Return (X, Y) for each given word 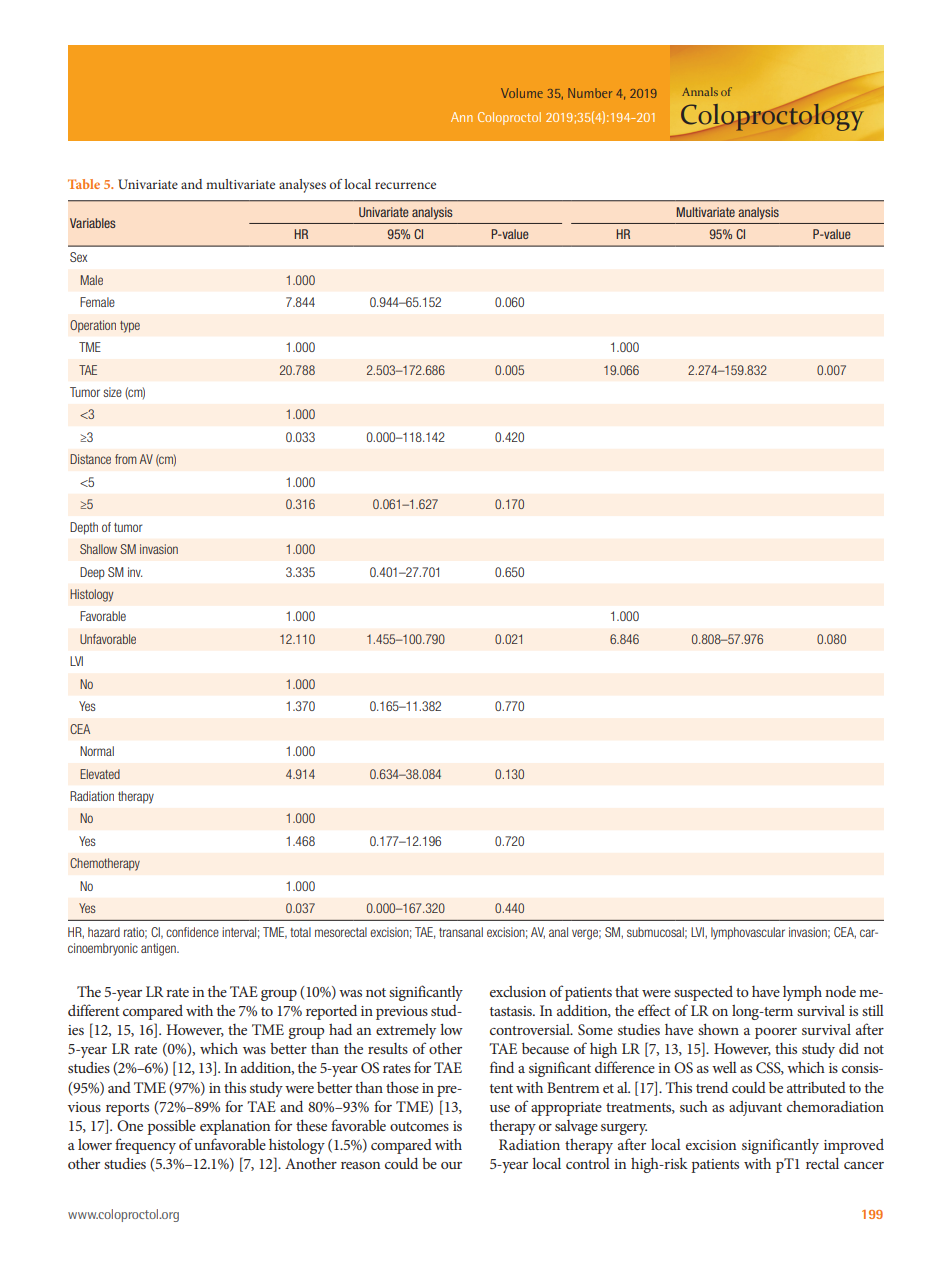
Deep (92, 573)
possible (171, 1127)
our (451, 1165)
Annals (700, 91)
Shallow (98, 549)
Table (84, 184)
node (840, 991)
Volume (522, 93)
